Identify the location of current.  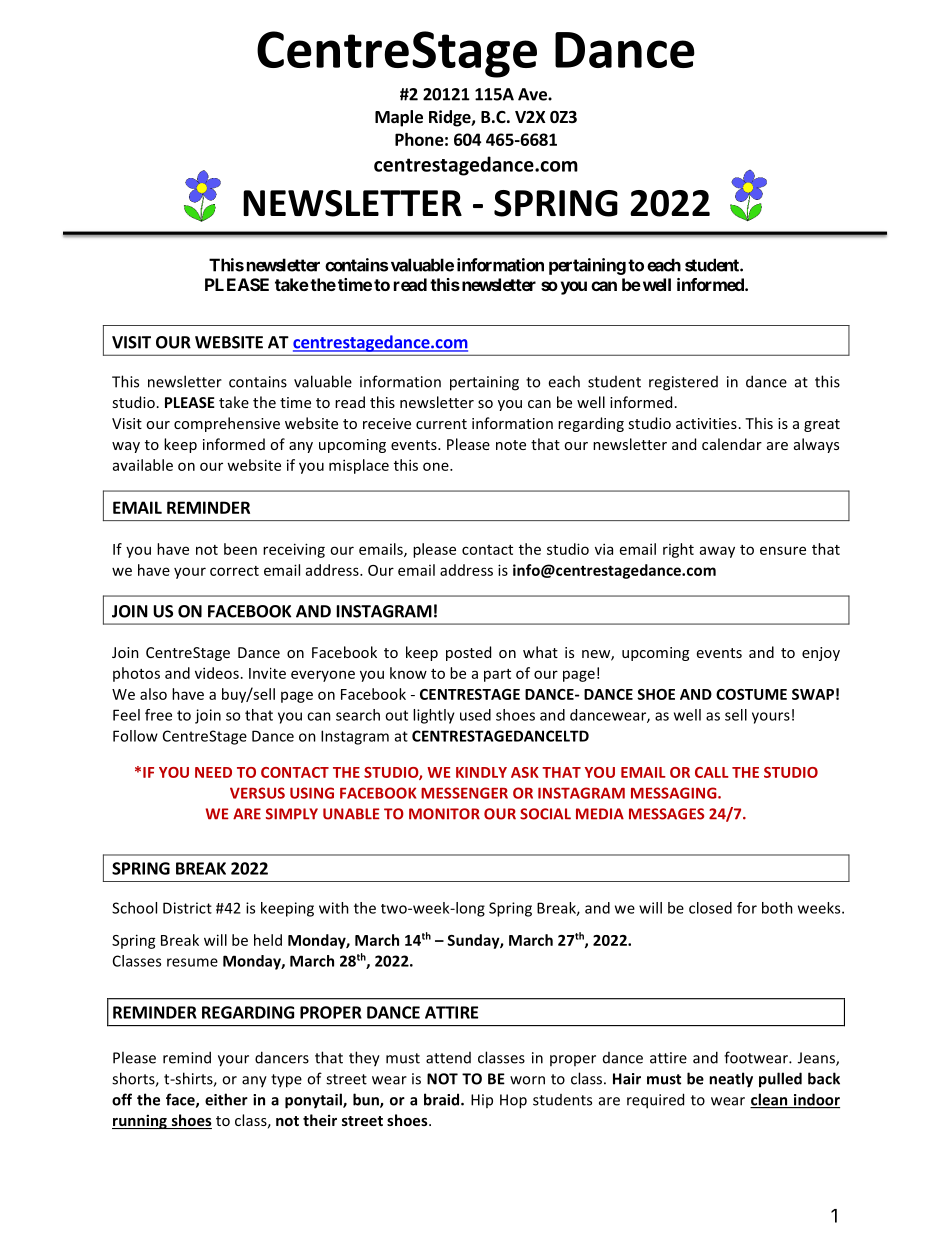
(441, 424).
